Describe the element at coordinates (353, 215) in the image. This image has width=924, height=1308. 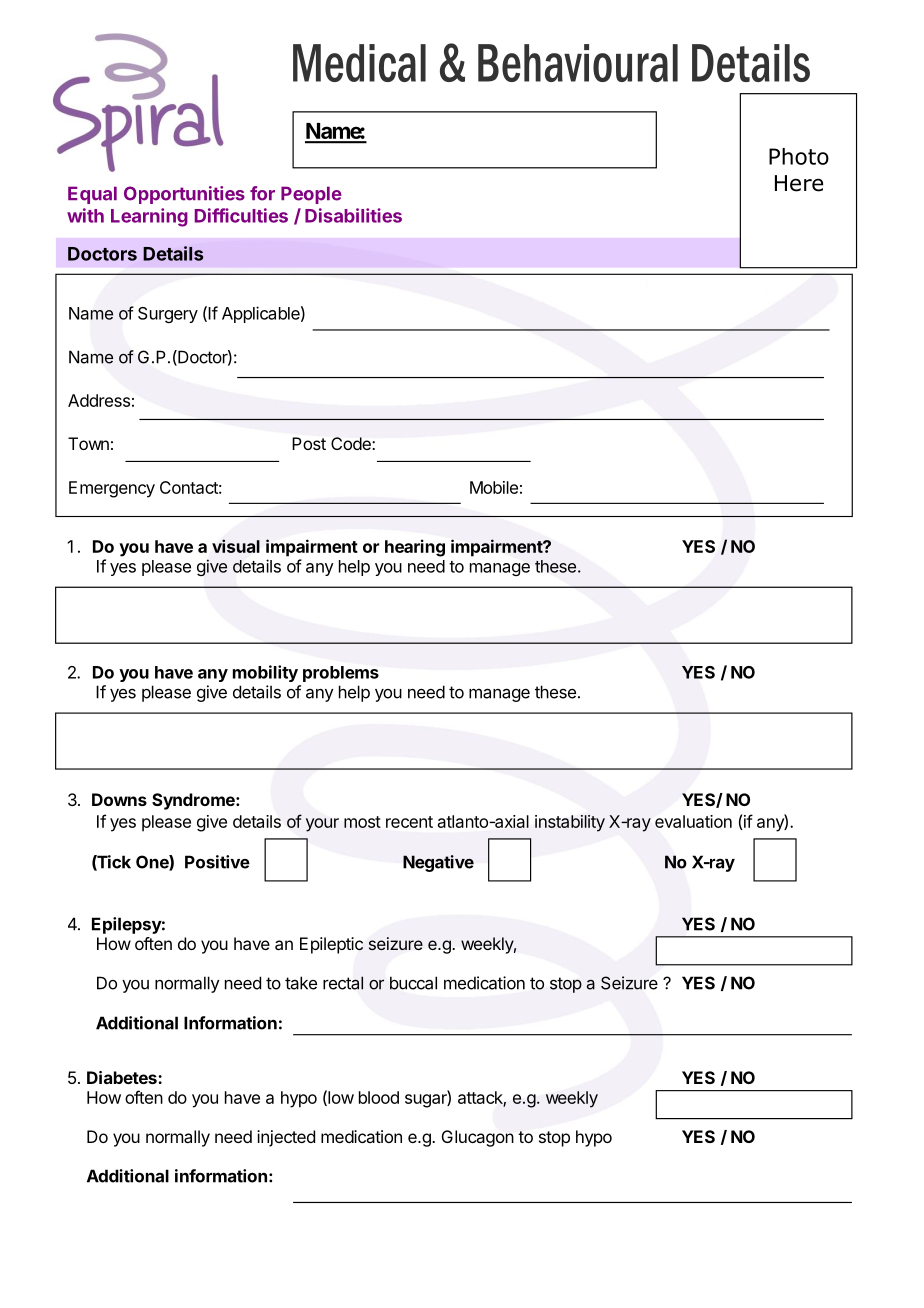
I see `Disabilities` at that location.
